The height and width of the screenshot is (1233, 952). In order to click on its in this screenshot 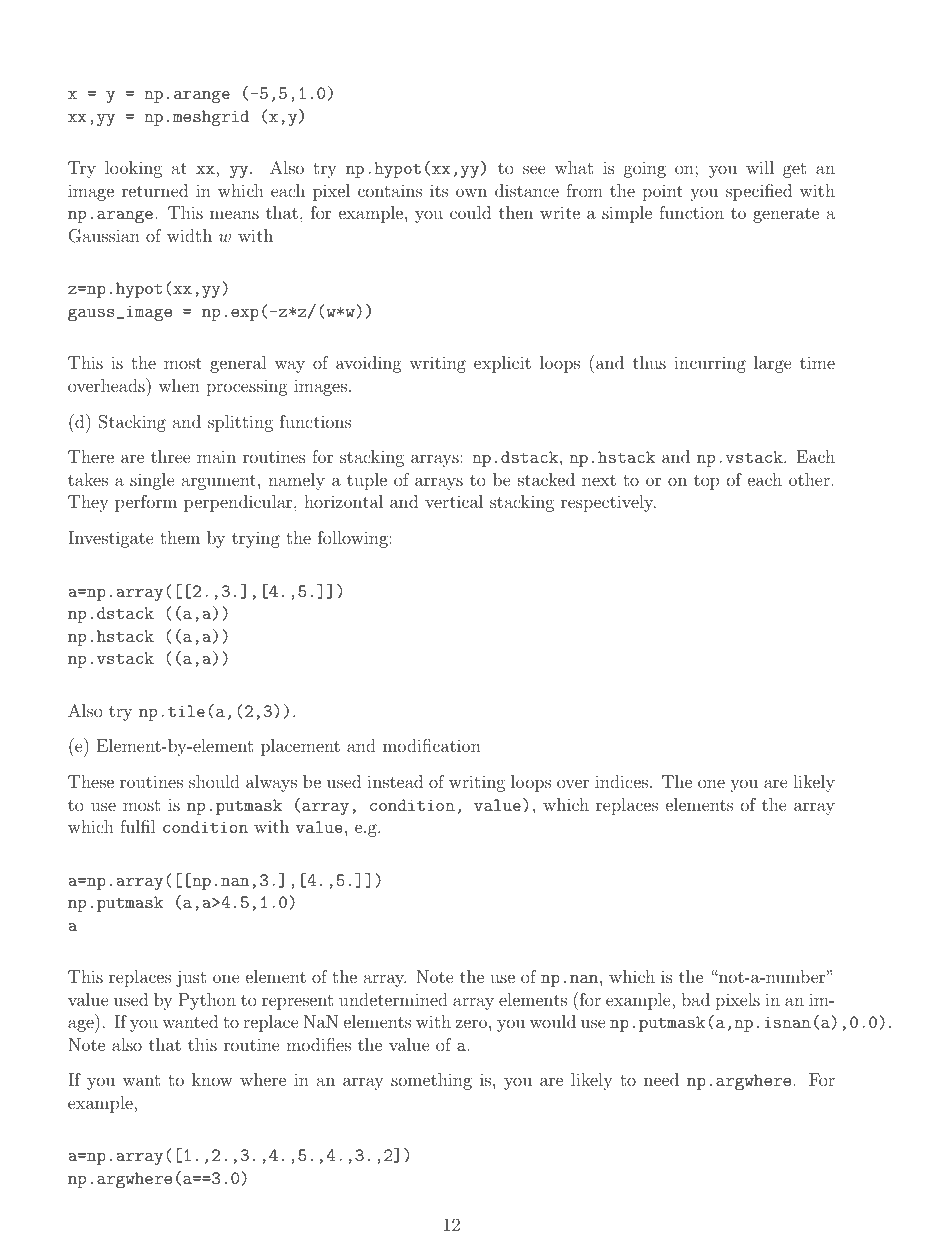, I will do `click(439, 190)`.
